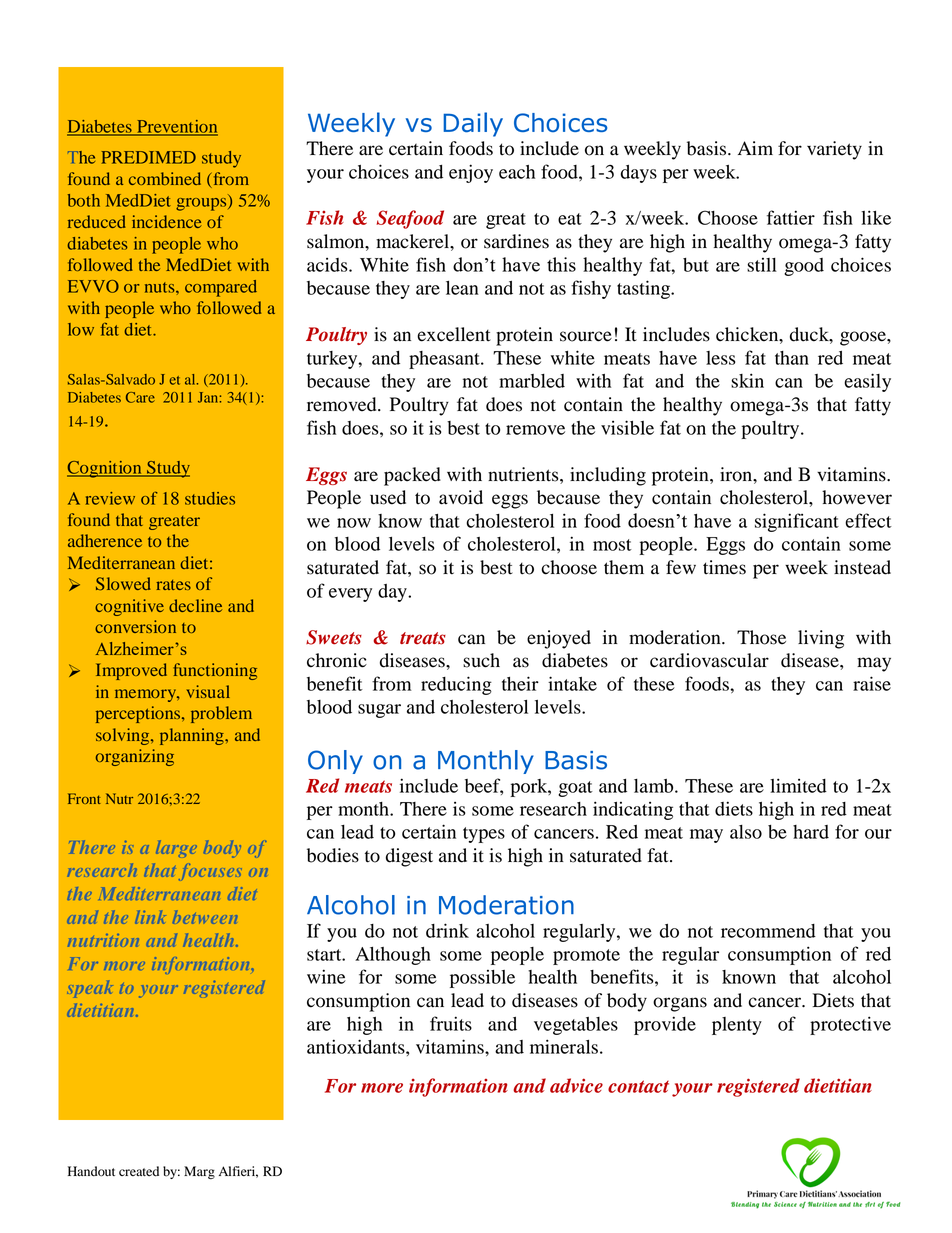 This screenshot has width=952, height=1233. Describe the element at coordinates (199, 1172) in the screenshot. I see `Marg` at that location.
